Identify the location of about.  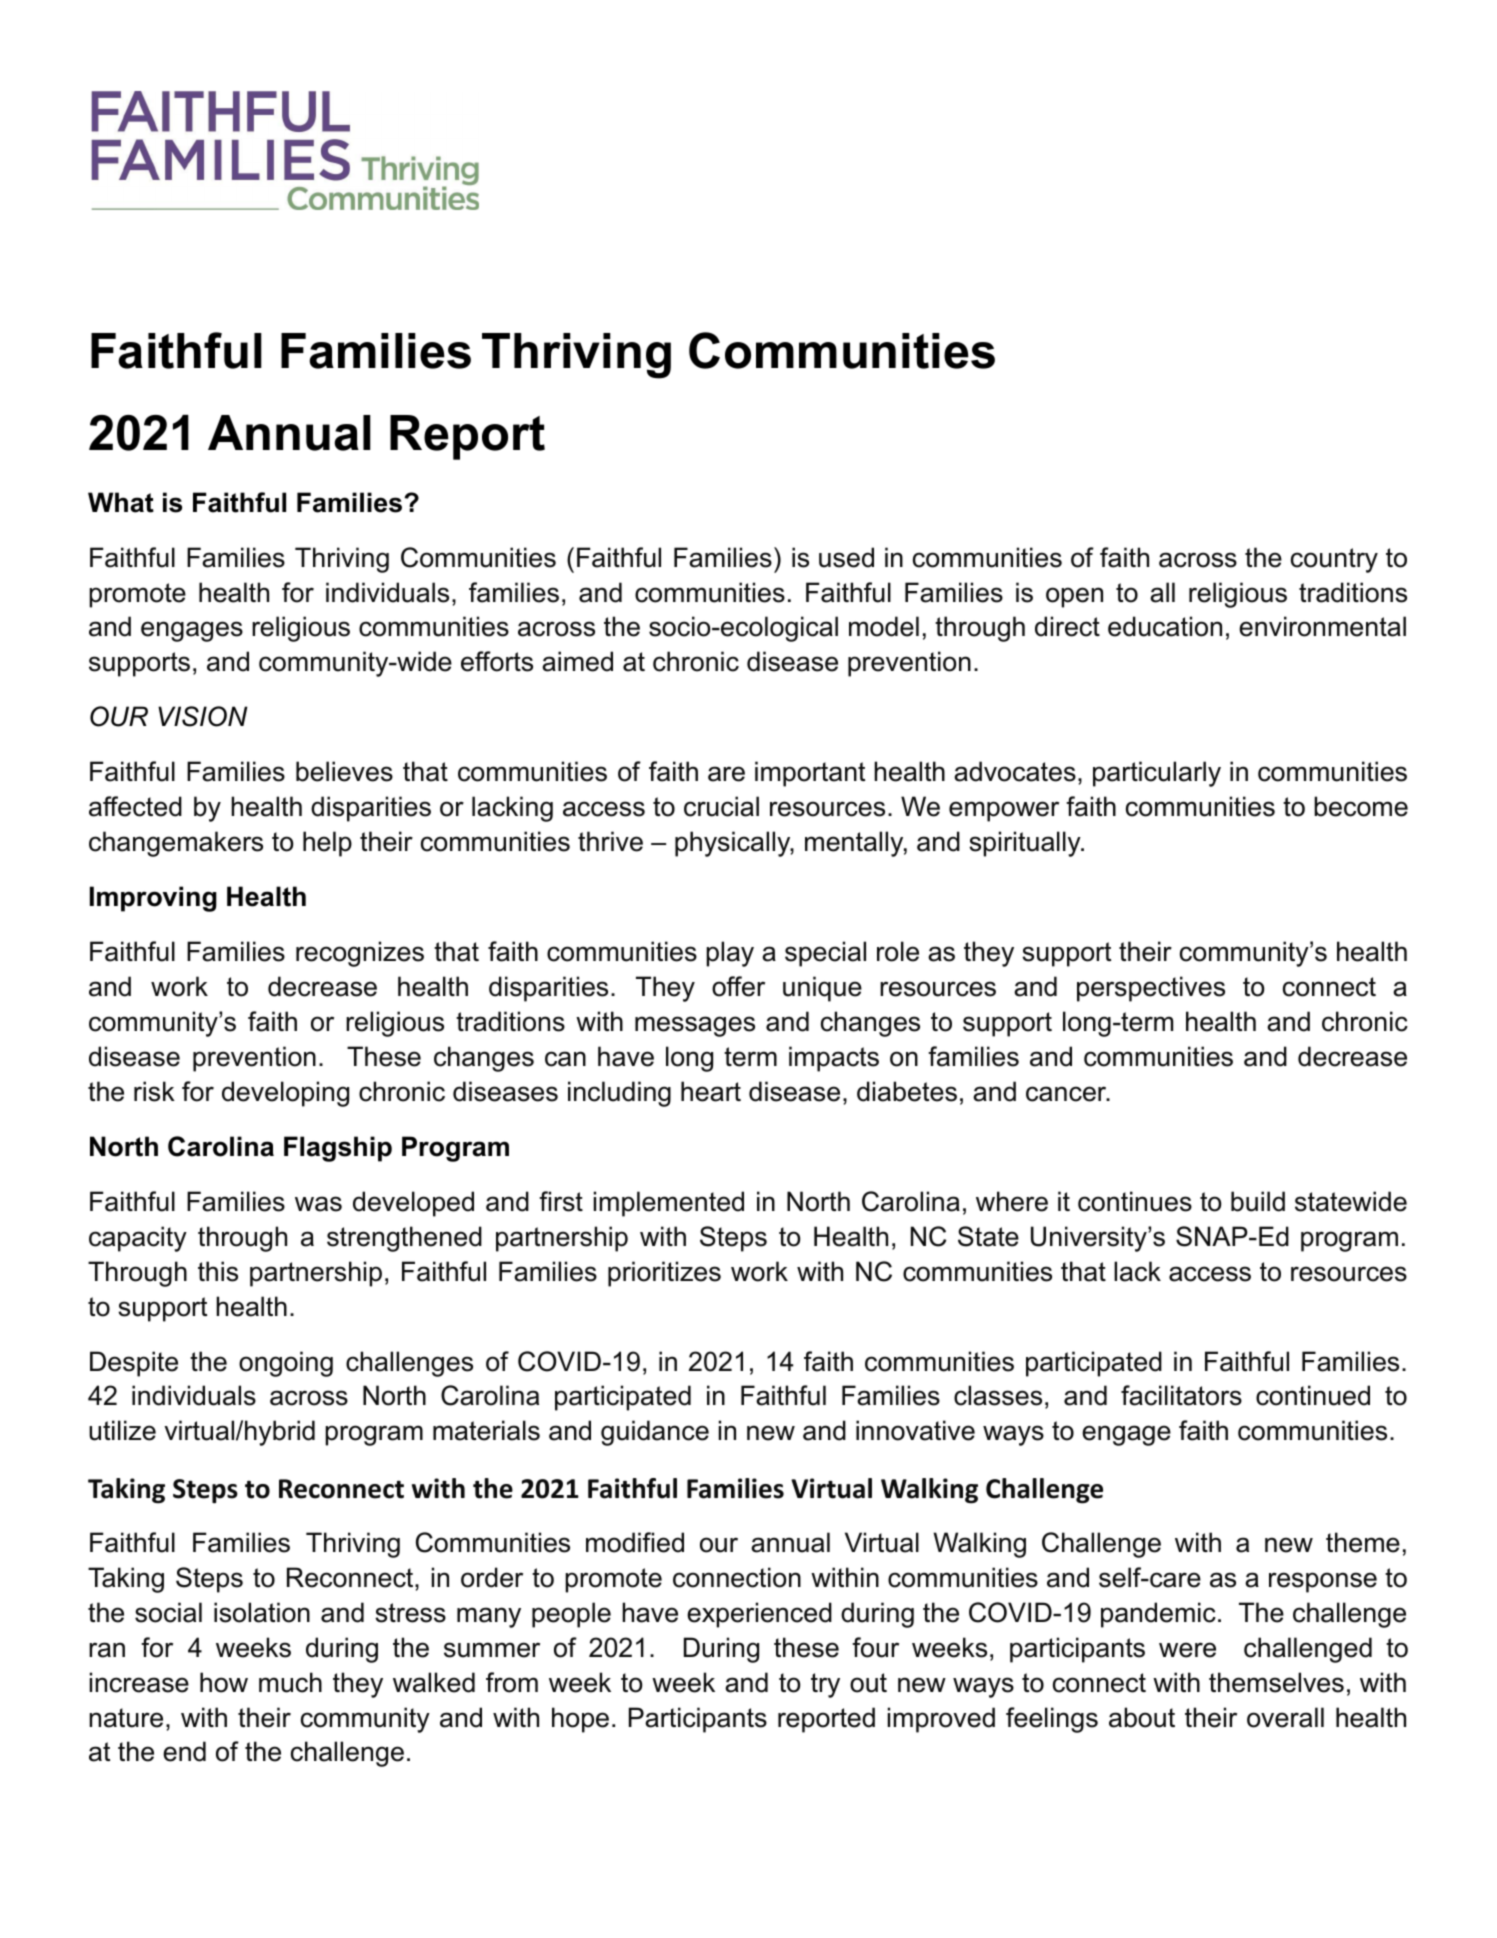
(1142, 1717).
